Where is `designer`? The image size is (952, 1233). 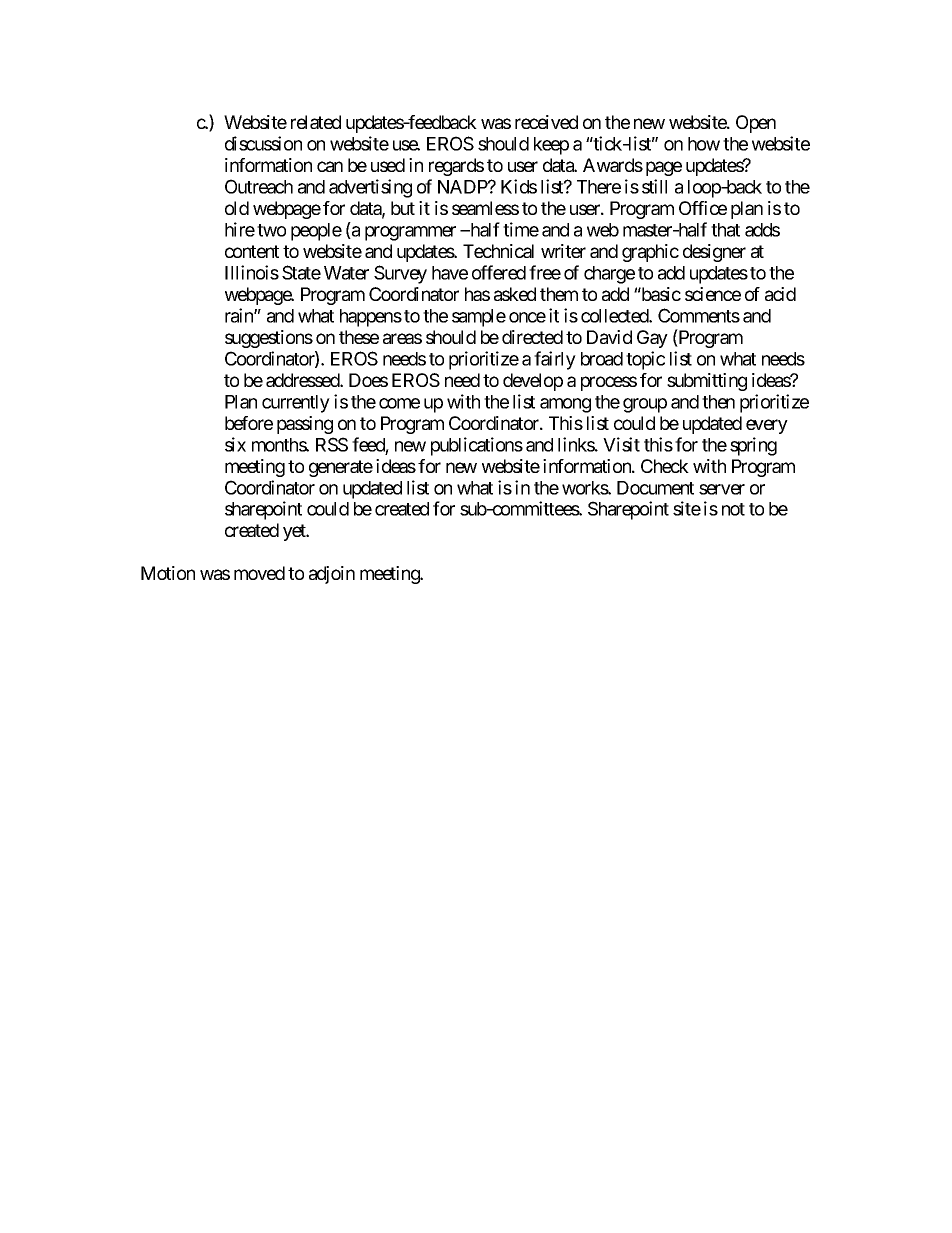
designer is located at coordinates (714, 253).
